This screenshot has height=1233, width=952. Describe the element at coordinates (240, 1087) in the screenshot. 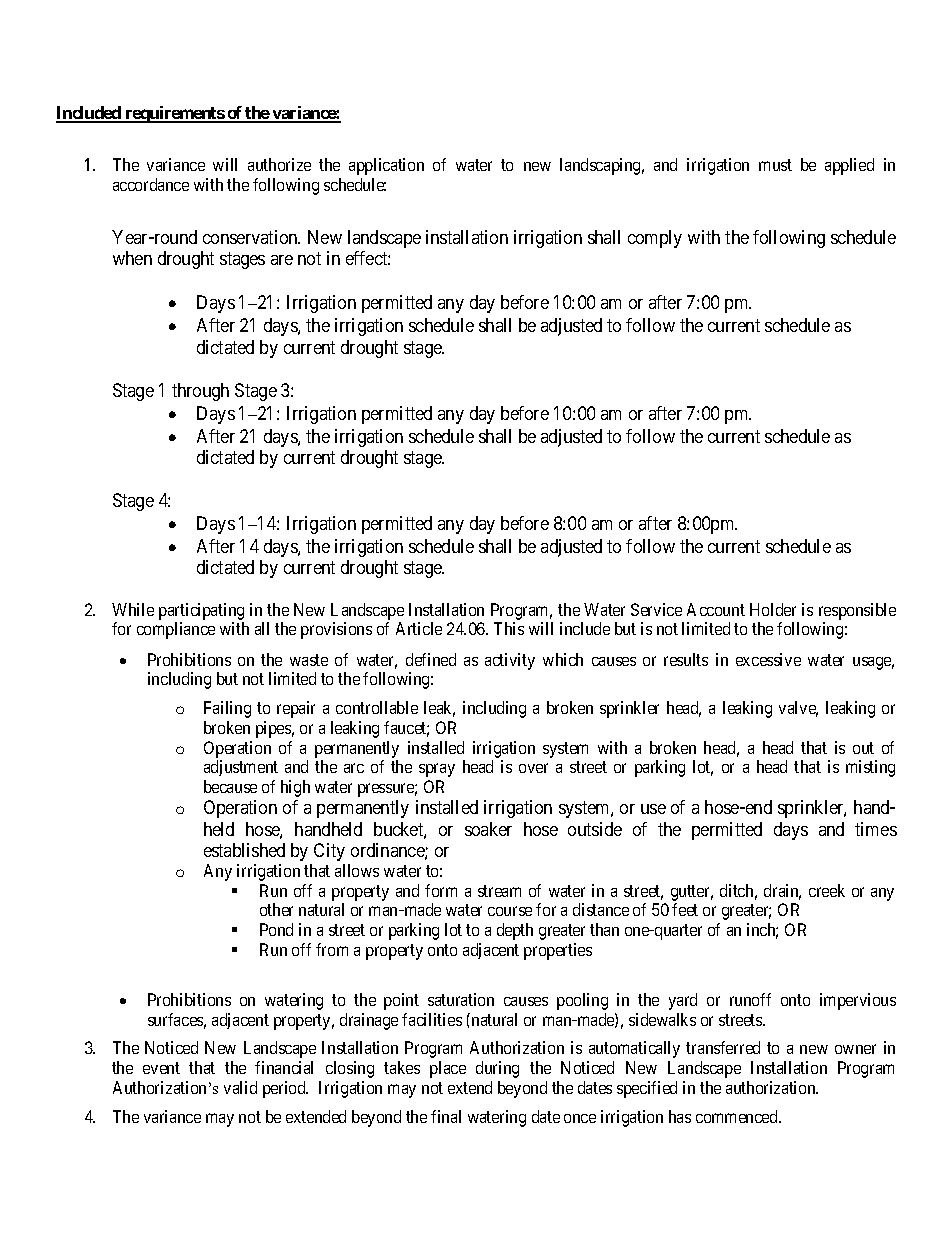

I see `valid` at that location.
